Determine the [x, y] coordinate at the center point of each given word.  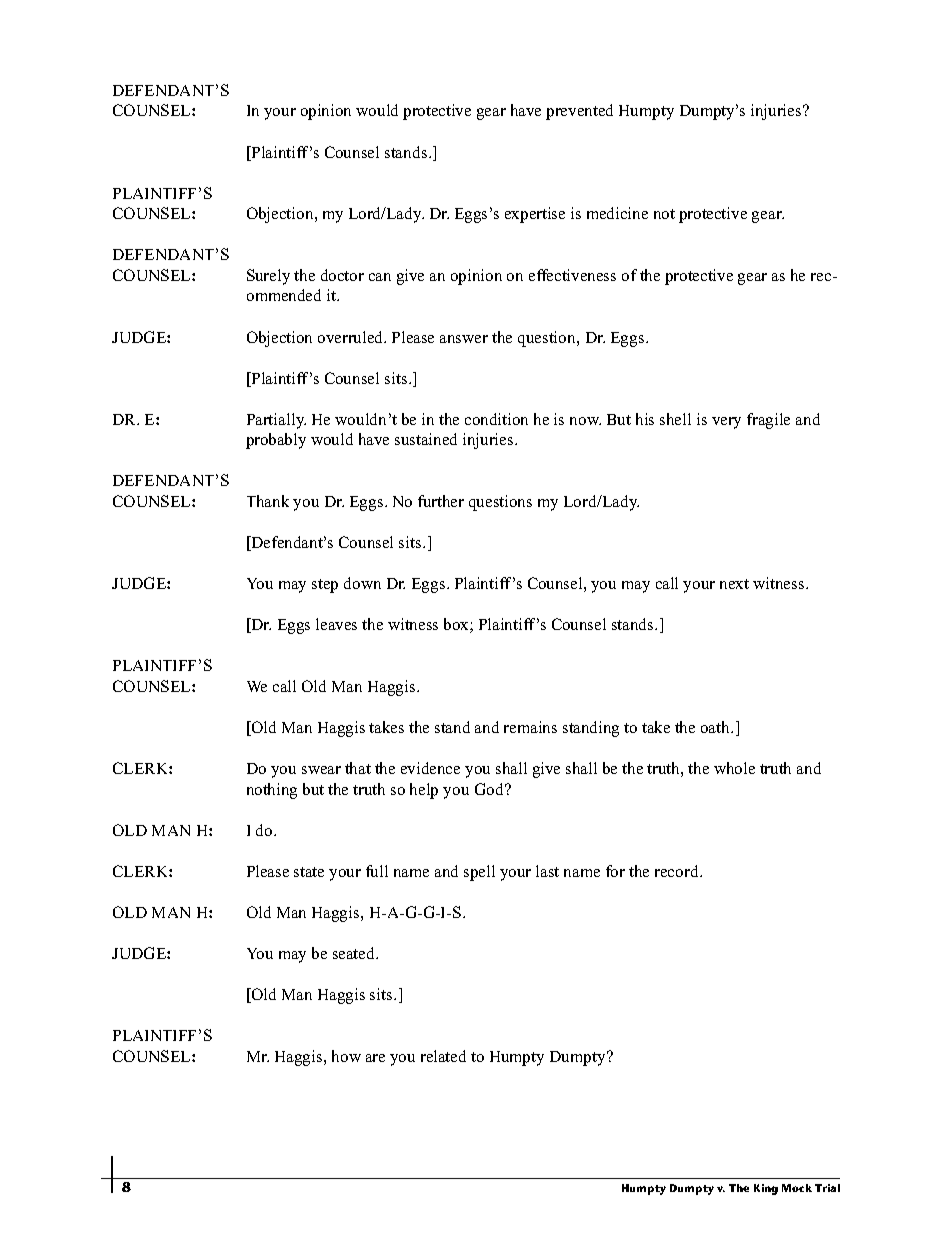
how [346, 1056]
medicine [617, 213]
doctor [342, 275]
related [443, 1056]
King [766, 1189]
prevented [579, 112]
